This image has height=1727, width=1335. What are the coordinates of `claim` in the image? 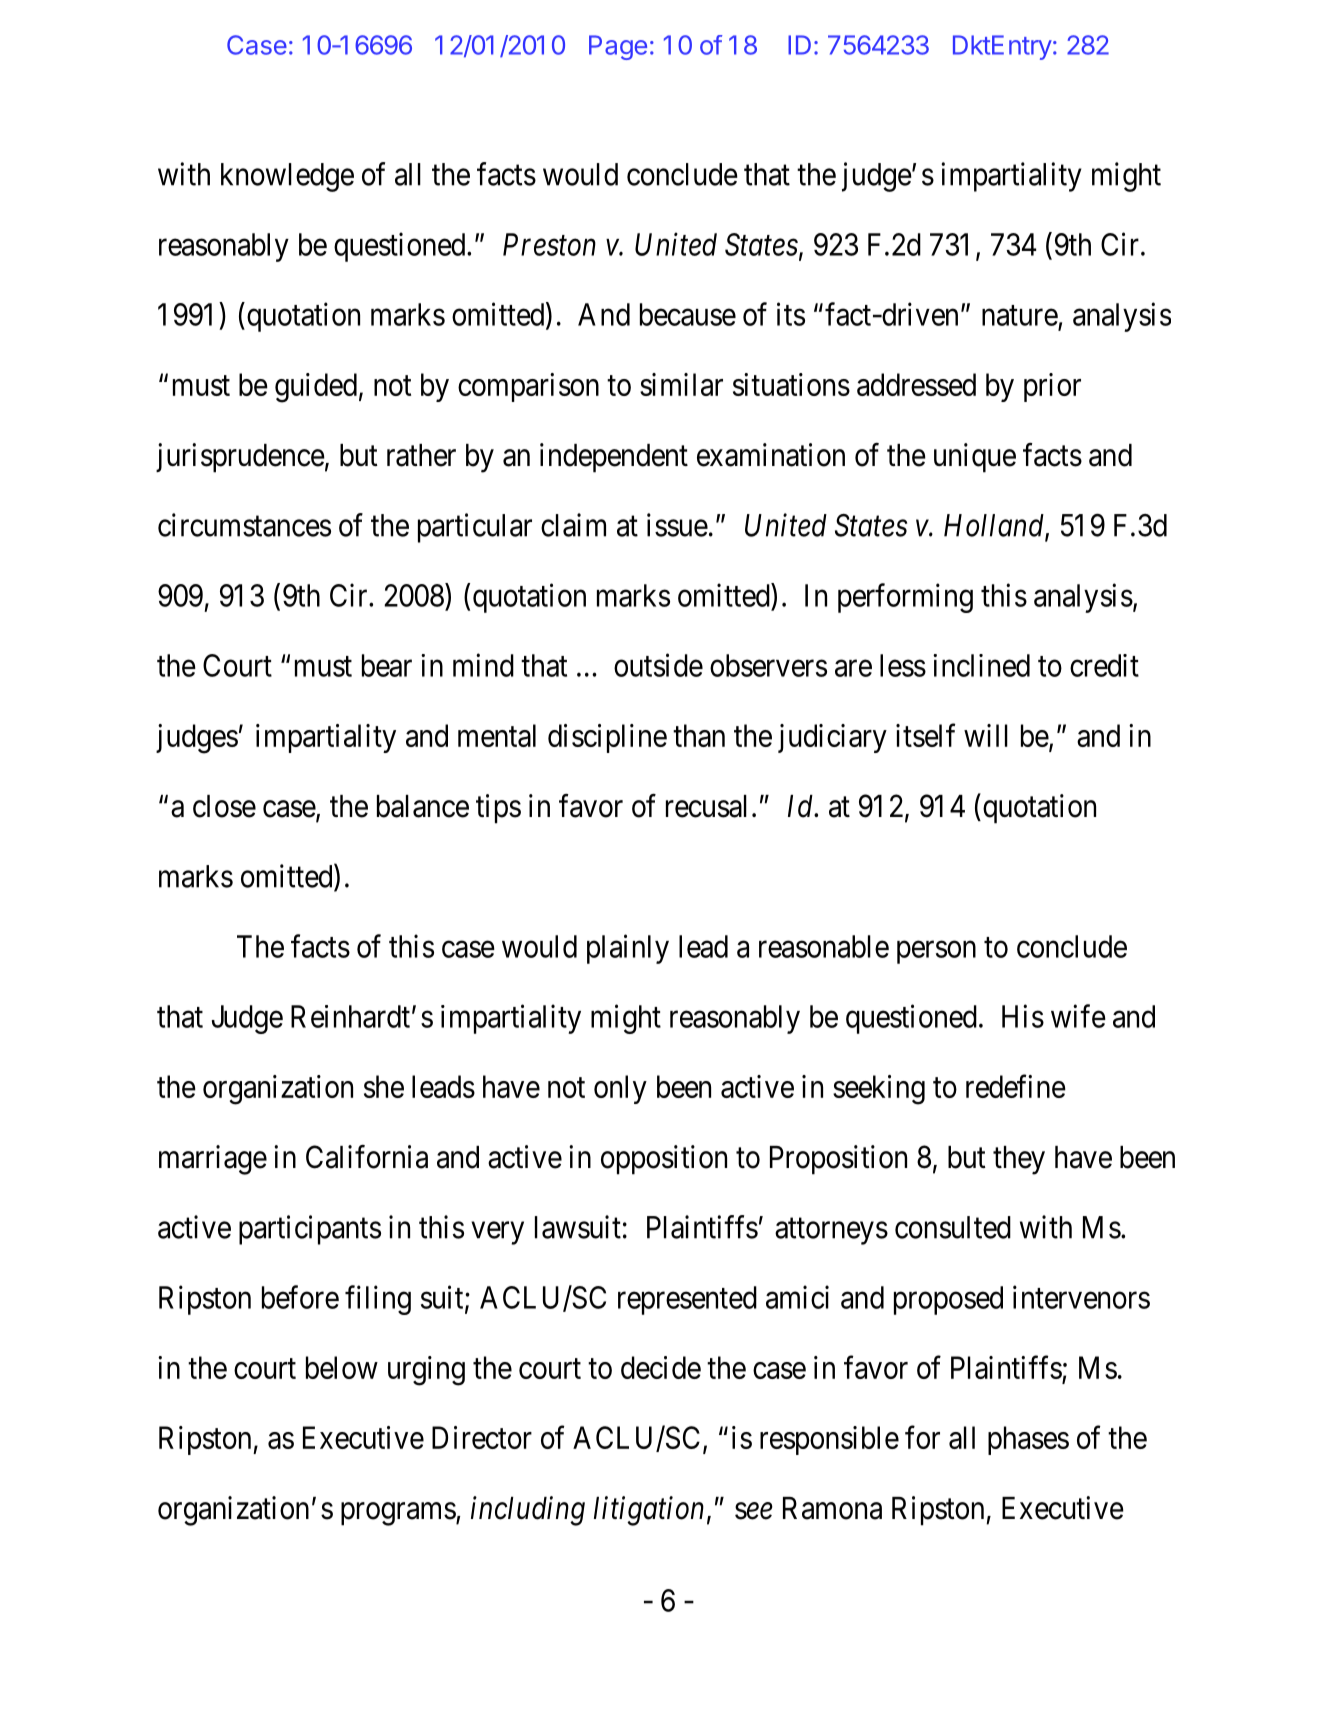 It's located at (573, 525).
